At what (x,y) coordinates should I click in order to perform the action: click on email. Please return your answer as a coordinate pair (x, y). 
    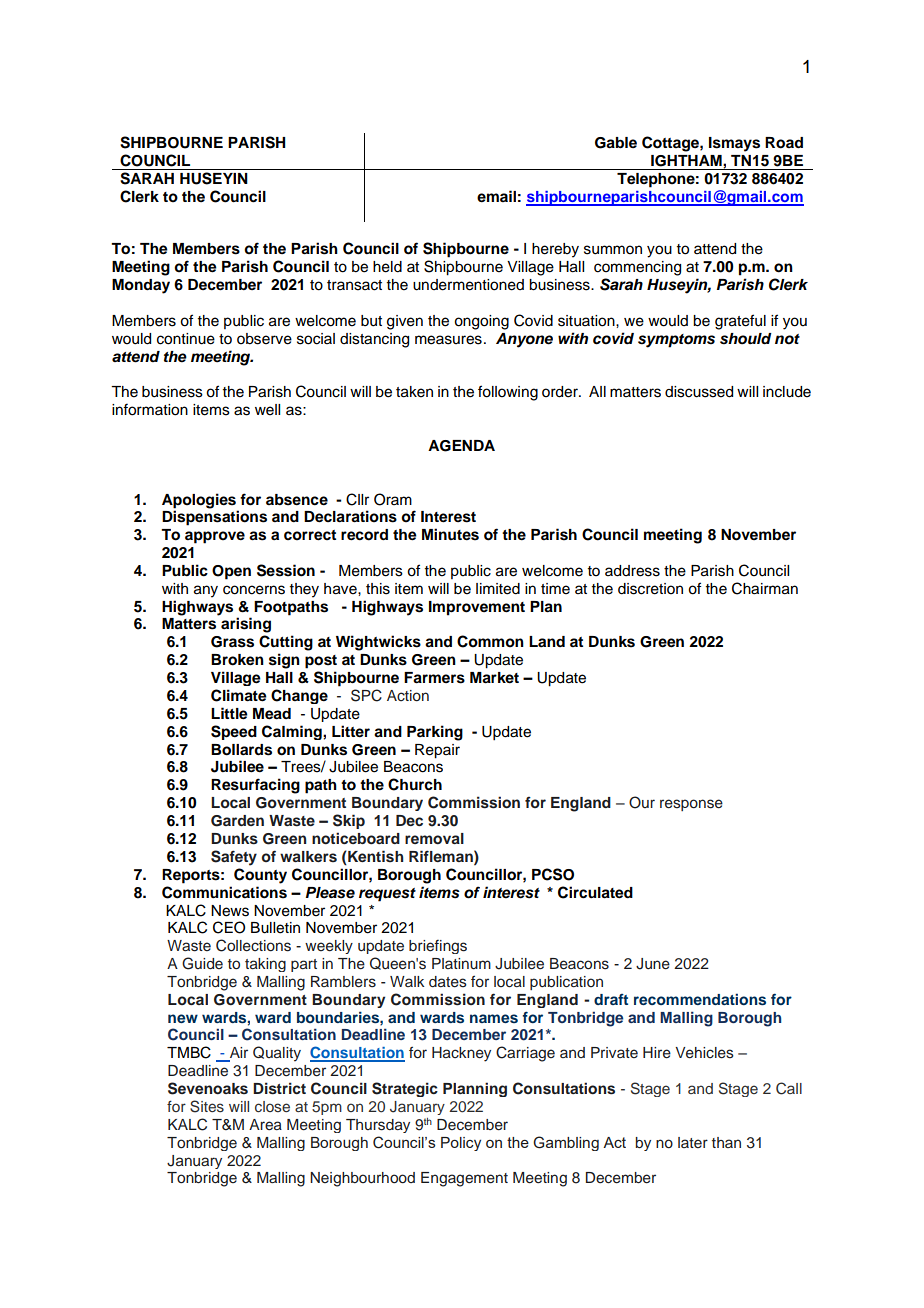
    Looking at the image, I should click on (496, 196).
